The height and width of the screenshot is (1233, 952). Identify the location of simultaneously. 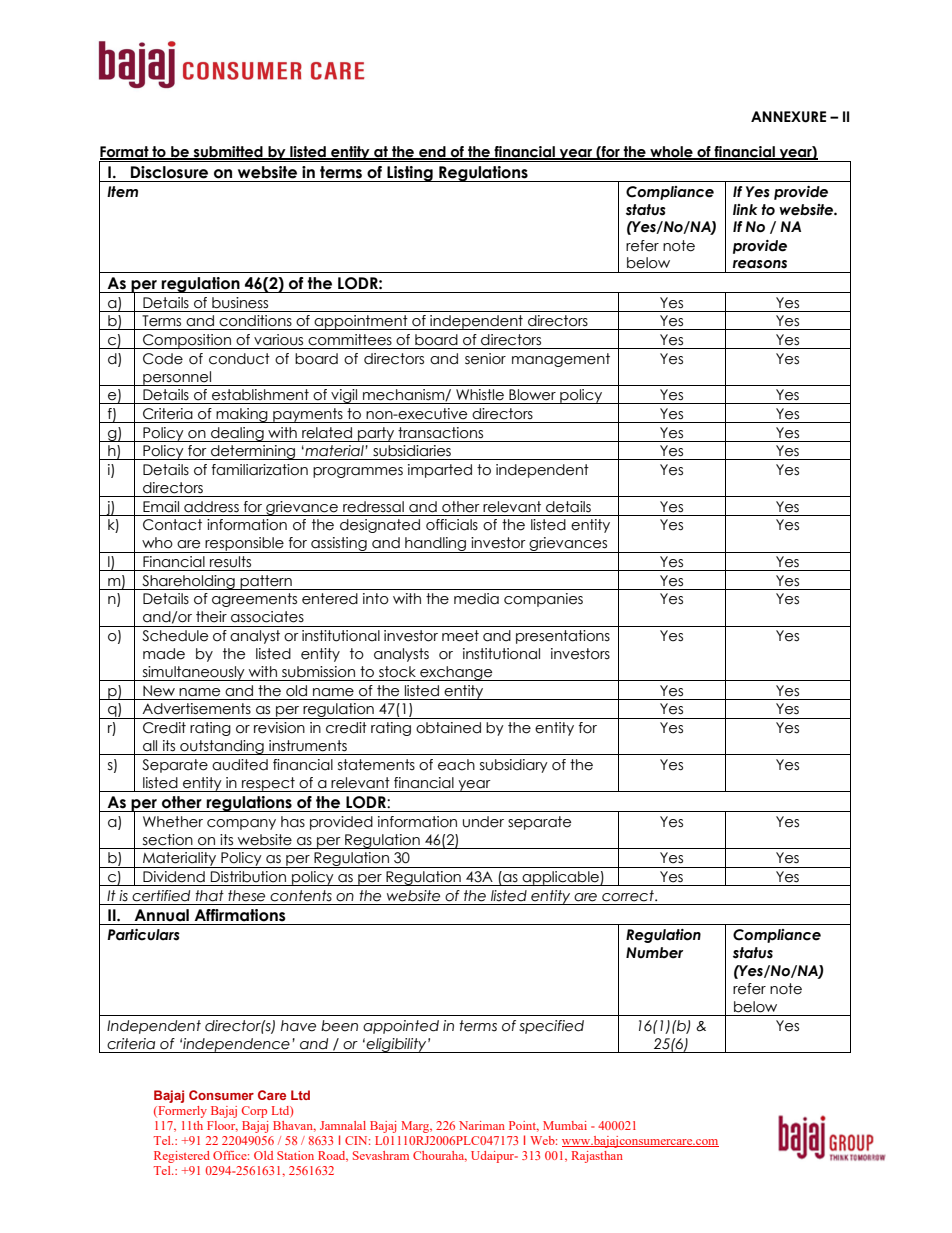
(193, 673).
